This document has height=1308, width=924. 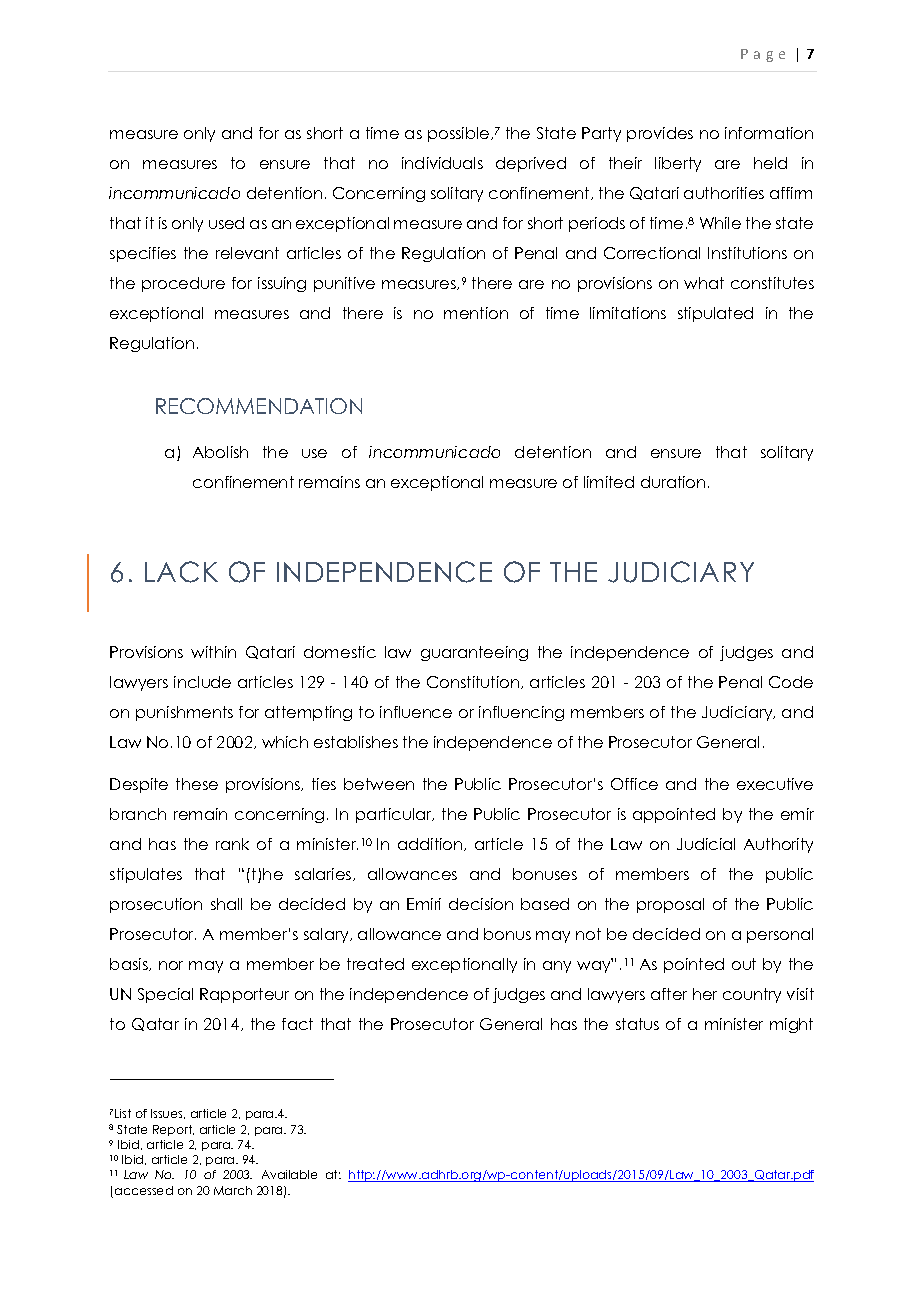 What do you see at coordinates (226, 223) in the document?
I see `used` at bounding box center [226, 223].
